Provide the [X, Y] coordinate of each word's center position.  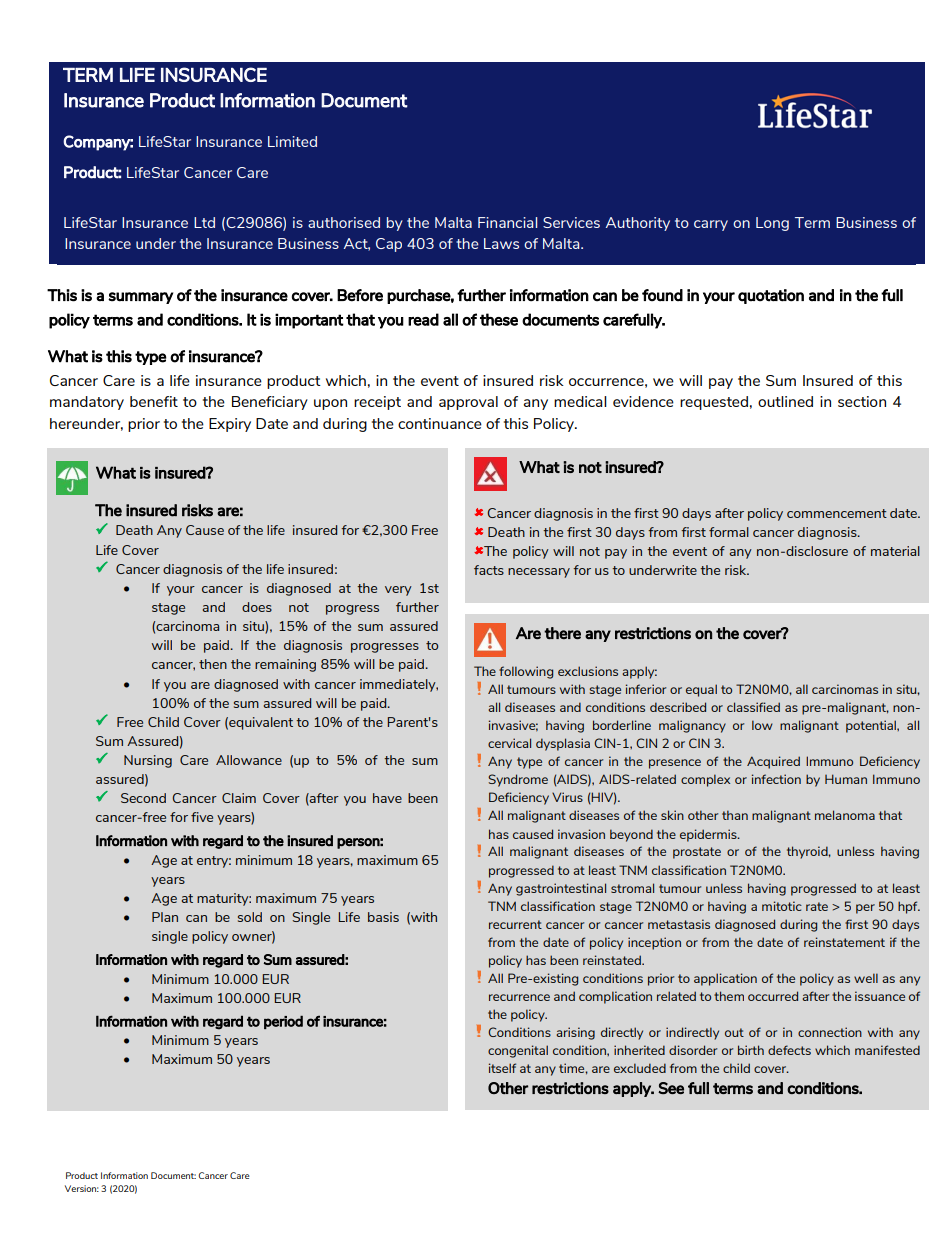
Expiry [230, 425]
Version [82, 1188]
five [202, 817]
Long [772, 224]
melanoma [845, 815]
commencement [837, 513]
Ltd [204, 222]
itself [502, 1068]
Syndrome [518, 780]
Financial [507, 222]
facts [489, 570]
